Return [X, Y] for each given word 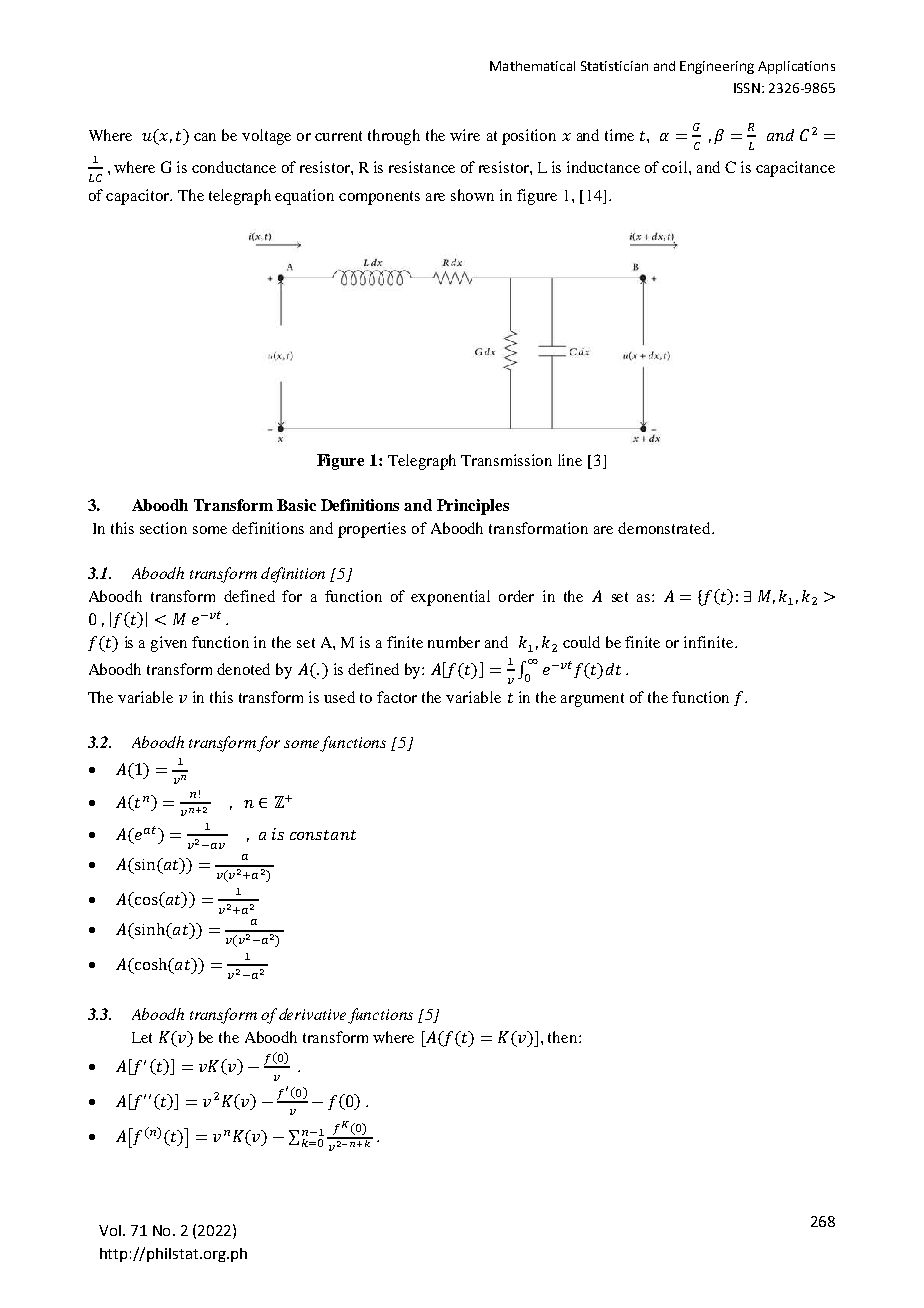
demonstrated [665, 528]
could [581, 642]
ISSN [747, 88]
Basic [296, 505]
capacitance [795, 169]
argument [592, 700]
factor [397, 697]
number [454, 642]
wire [465, 135]
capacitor [138, 197]
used [339, 697]
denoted [243, 669]
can [205, 137]
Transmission [506, 460]
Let [142, 1037]
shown [472, 195]
